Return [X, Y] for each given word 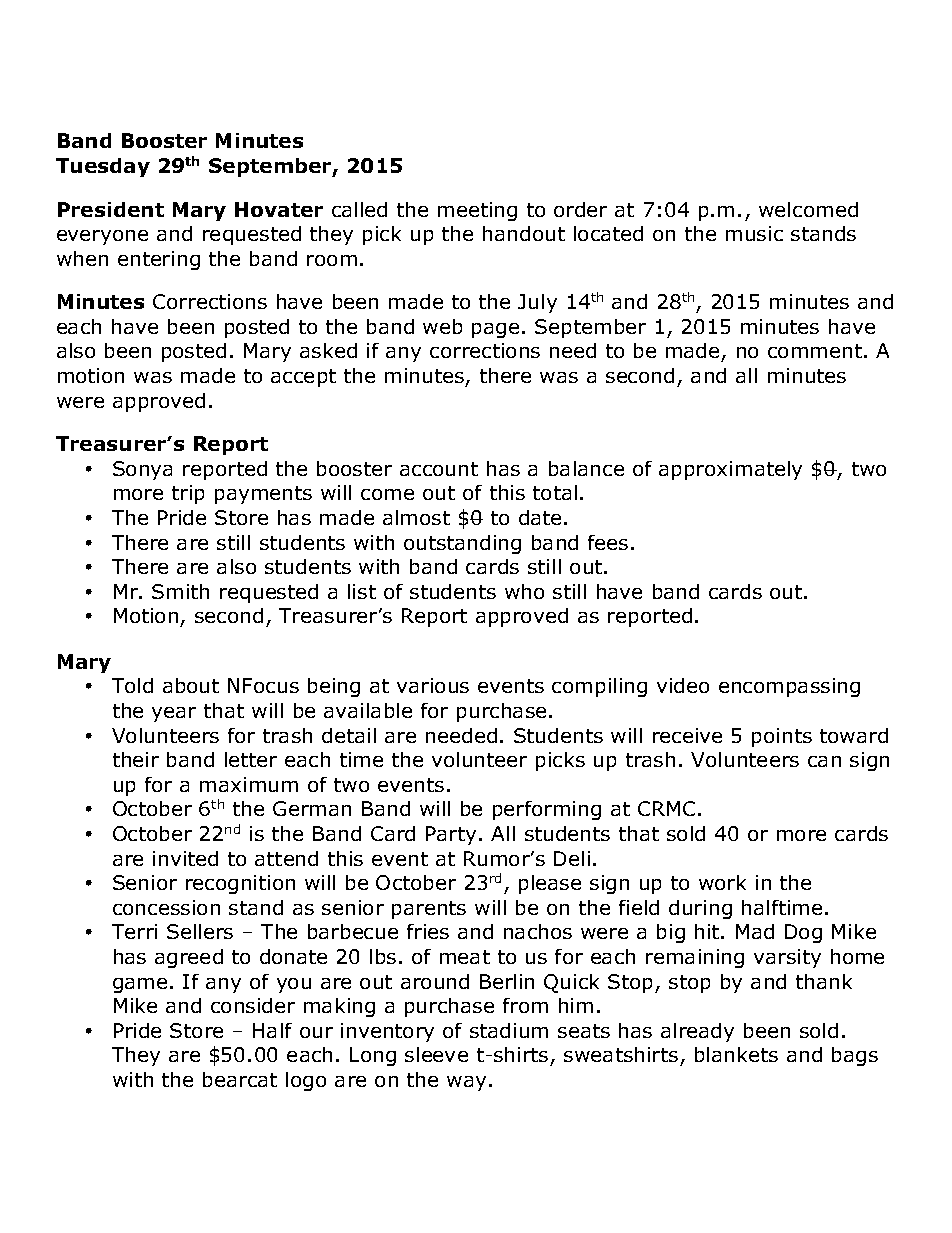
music [754, 233]
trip [188, 494]
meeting [477, 211]
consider [253, 1005]
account [439, 469]
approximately [730, 470]
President [111, 209]
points [782, 737]
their [136, 759]
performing [547, 810]
